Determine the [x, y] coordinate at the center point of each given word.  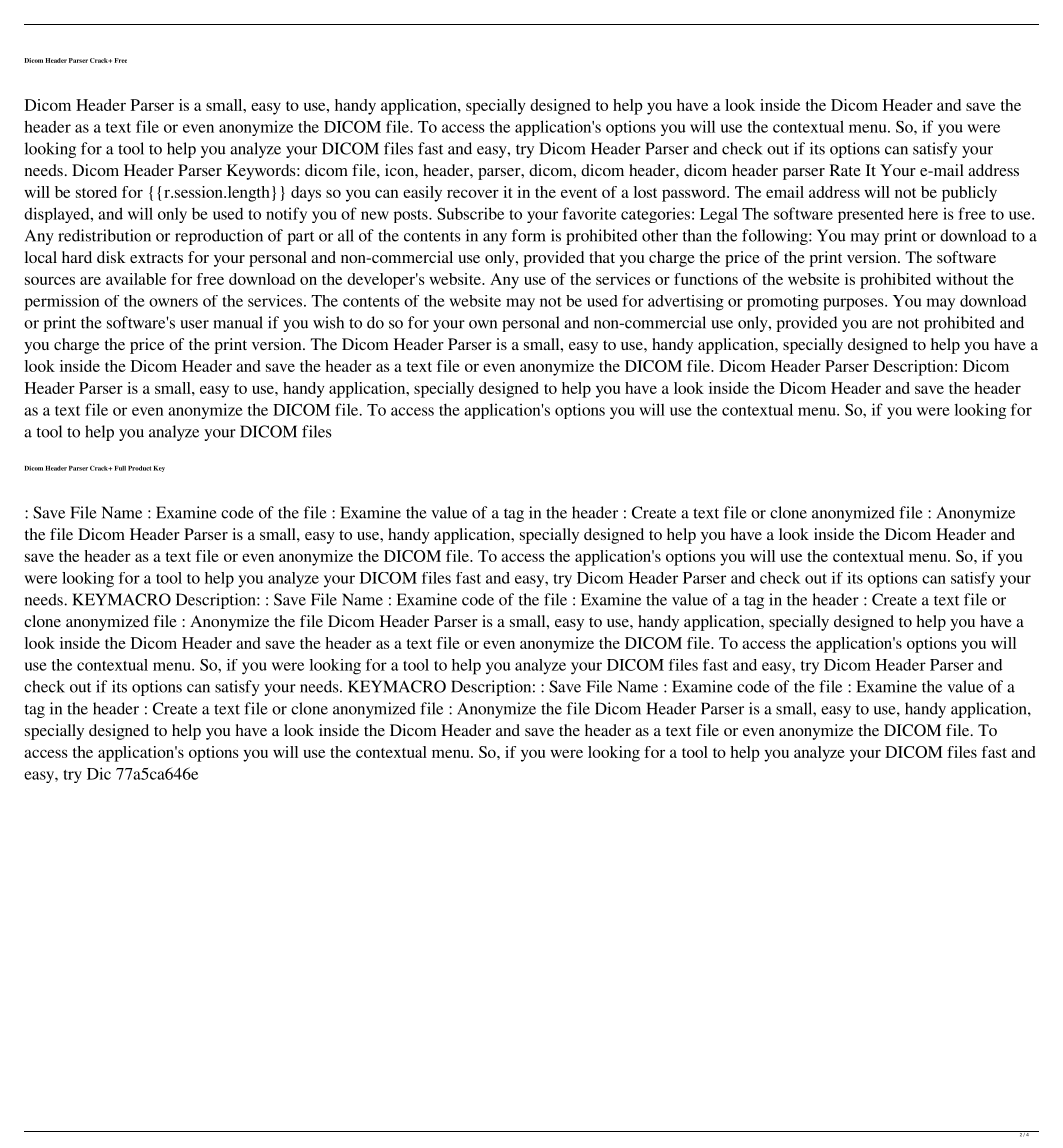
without [962, 279]
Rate [845, 170]
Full [120, 468]
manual [238, 322]
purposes [854, 304]
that [602, 257]
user [194, 324]
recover [473, 193]
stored [96, 192]
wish [328, 322]
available [136, 279]
